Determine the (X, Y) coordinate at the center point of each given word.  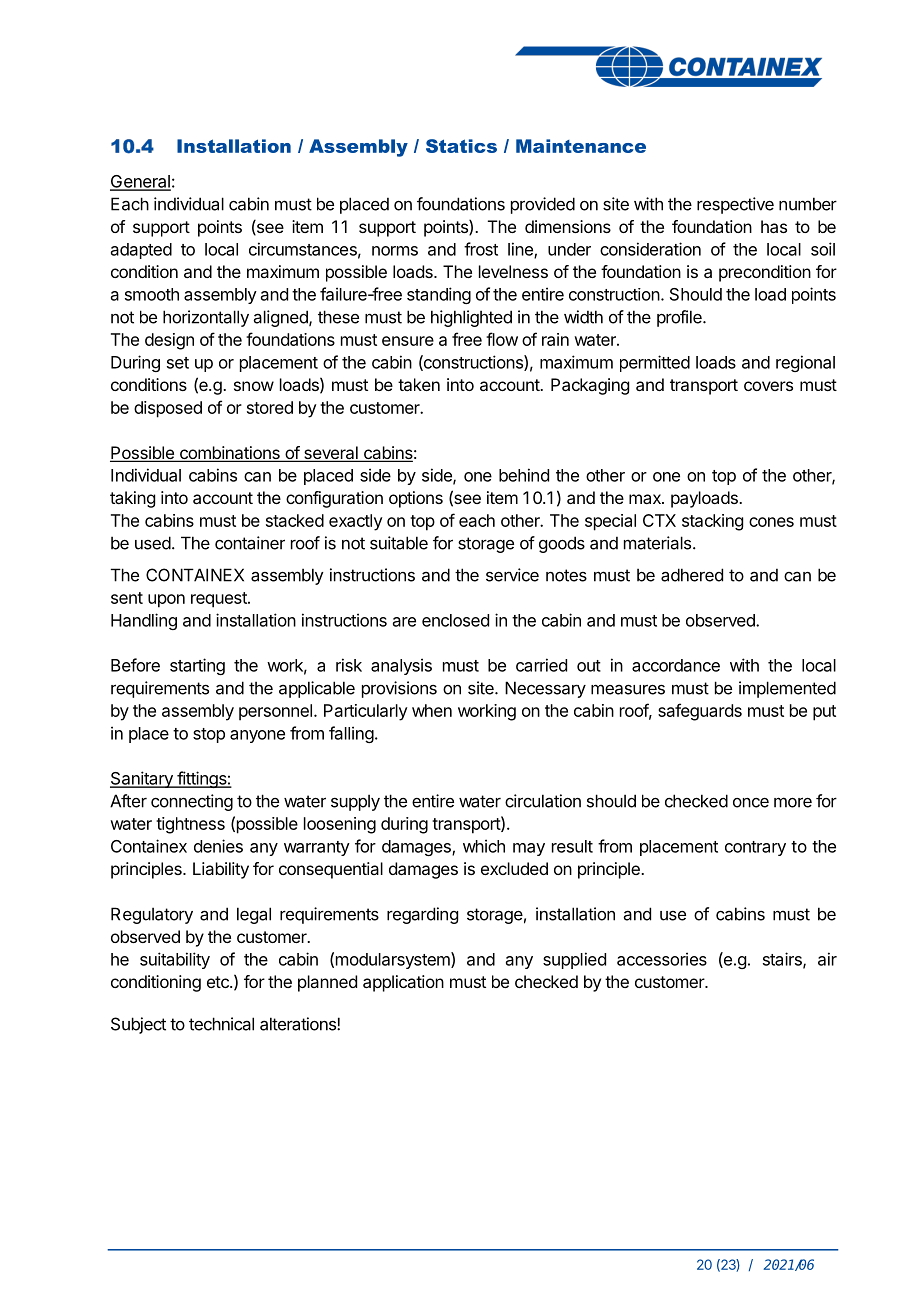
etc (219, 982)
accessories (662, 959)
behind (524, 475)
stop (209, 735)
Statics (461, 146)
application (403, 983)
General (140, 182)
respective (735, 205)
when (432, 710)
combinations (229, 454)
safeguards (700, 712)
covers (768, 386)
